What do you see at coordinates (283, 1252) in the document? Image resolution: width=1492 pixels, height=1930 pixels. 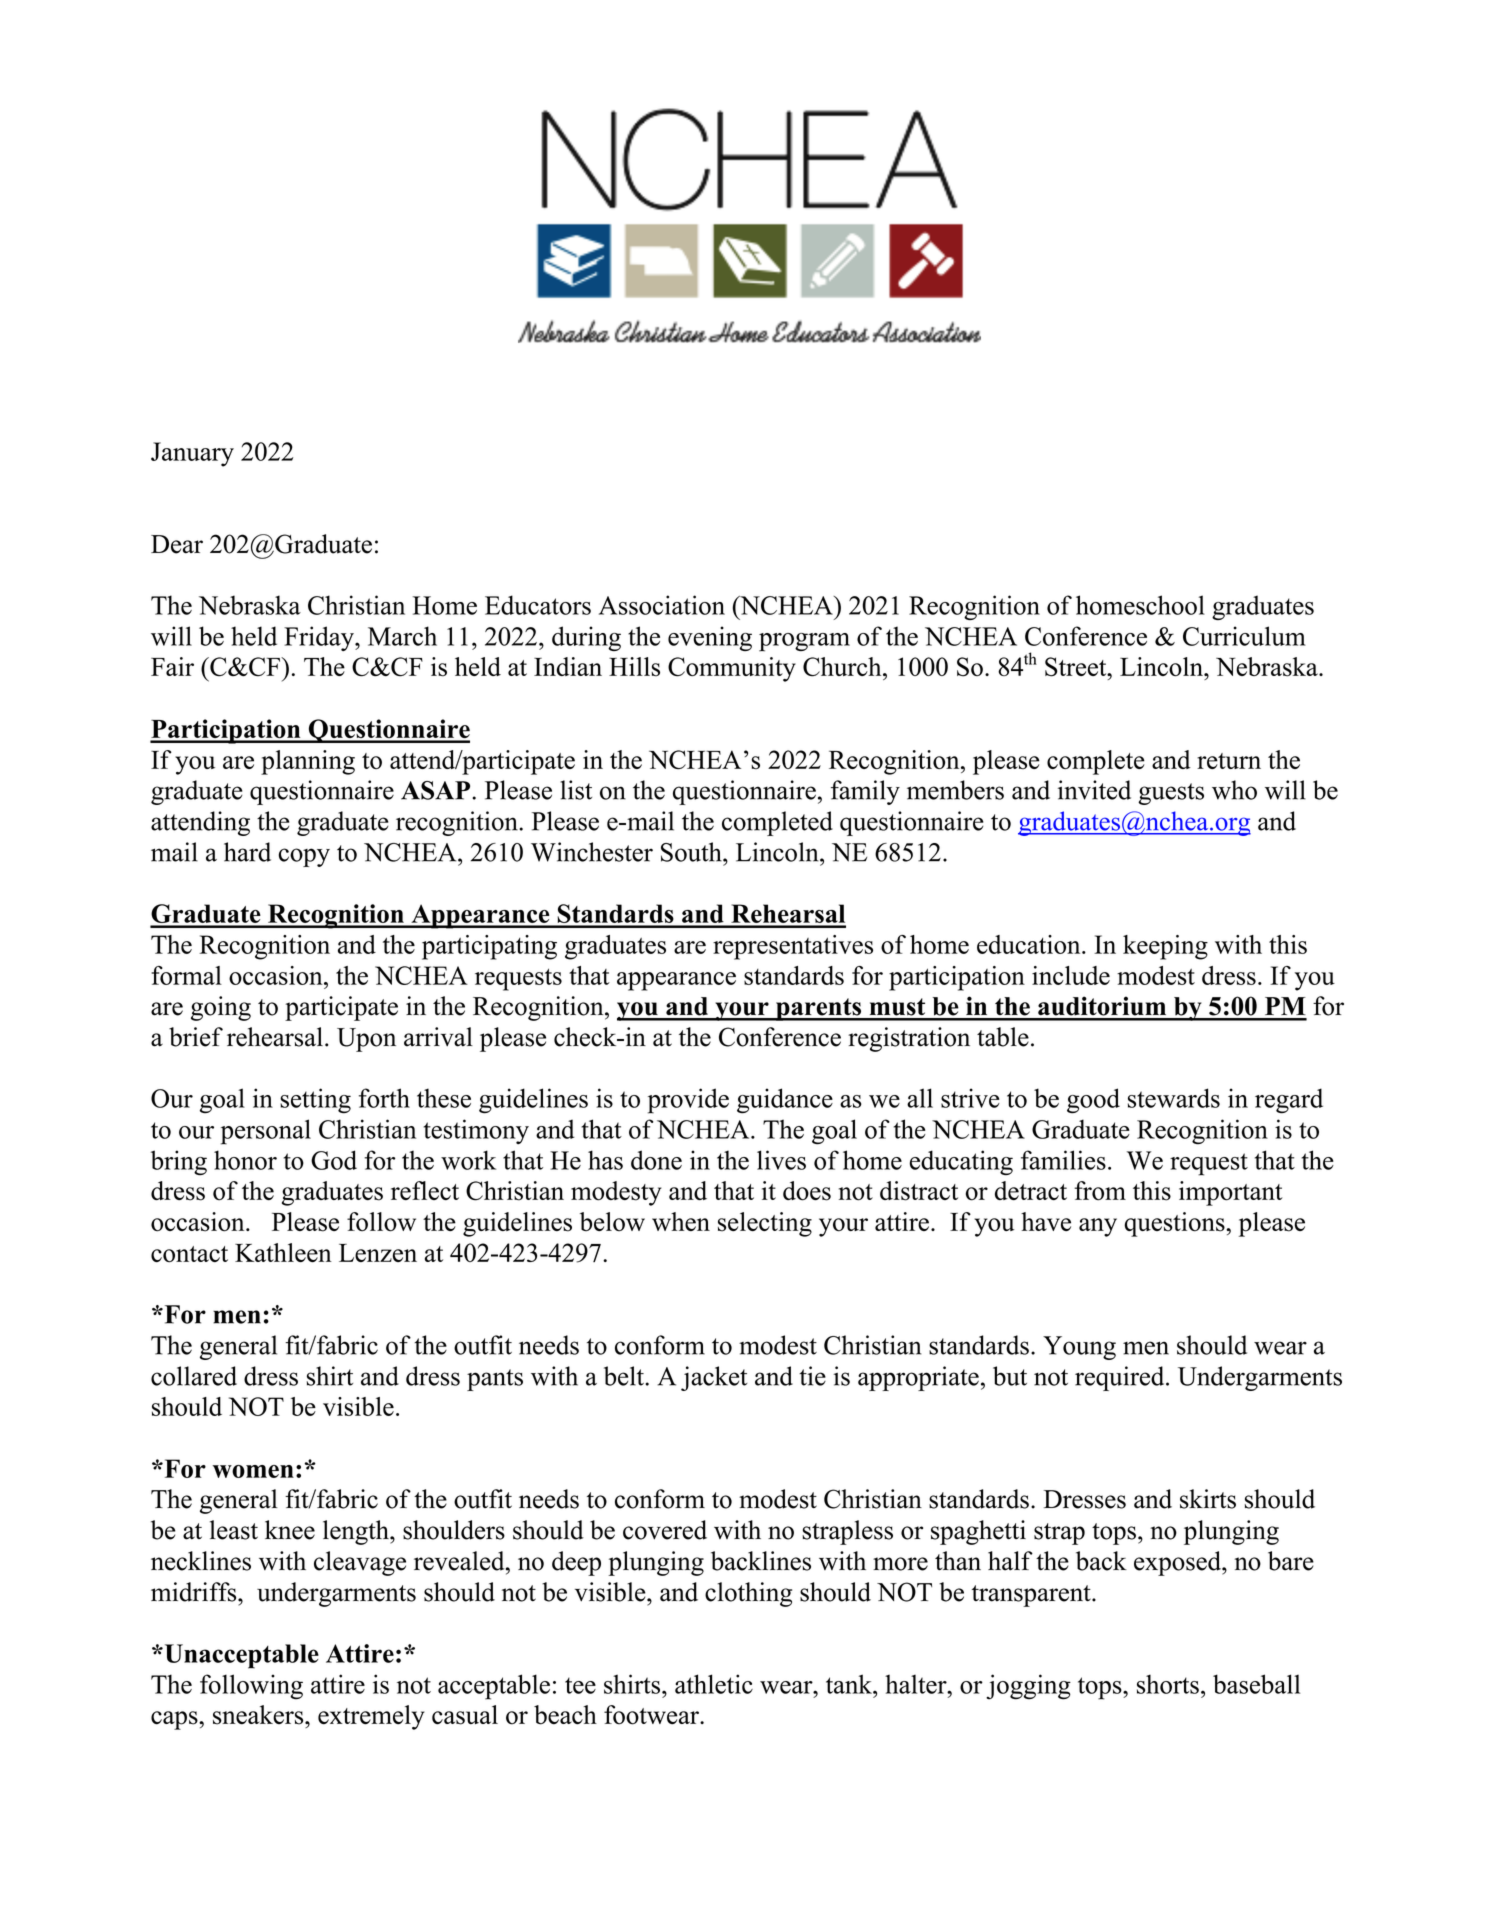 I see `Kathleen` at bounding box center [283, 1252].
